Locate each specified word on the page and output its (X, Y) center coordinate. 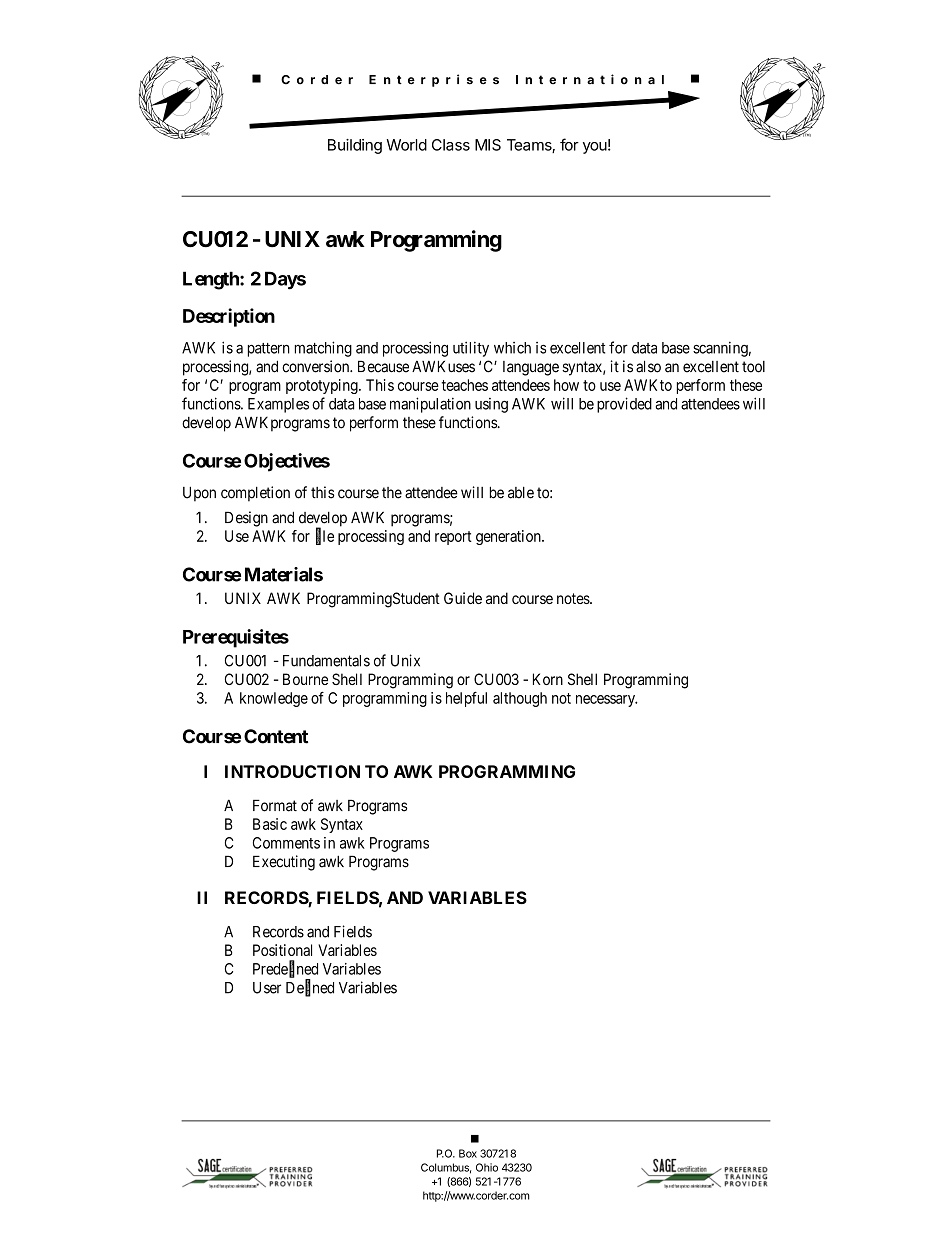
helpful (466, 699)
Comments (286, 843)
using (491, 405)
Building (355, 146)
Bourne (305, 679)
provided (624, 405)
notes (574, 598)
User (267, 988)
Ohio (487, 1167)
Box (468, 1153)
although (520, 699)
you (595, 148)
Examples (278, 405)
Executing (284, 863)
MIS (488, 145)
